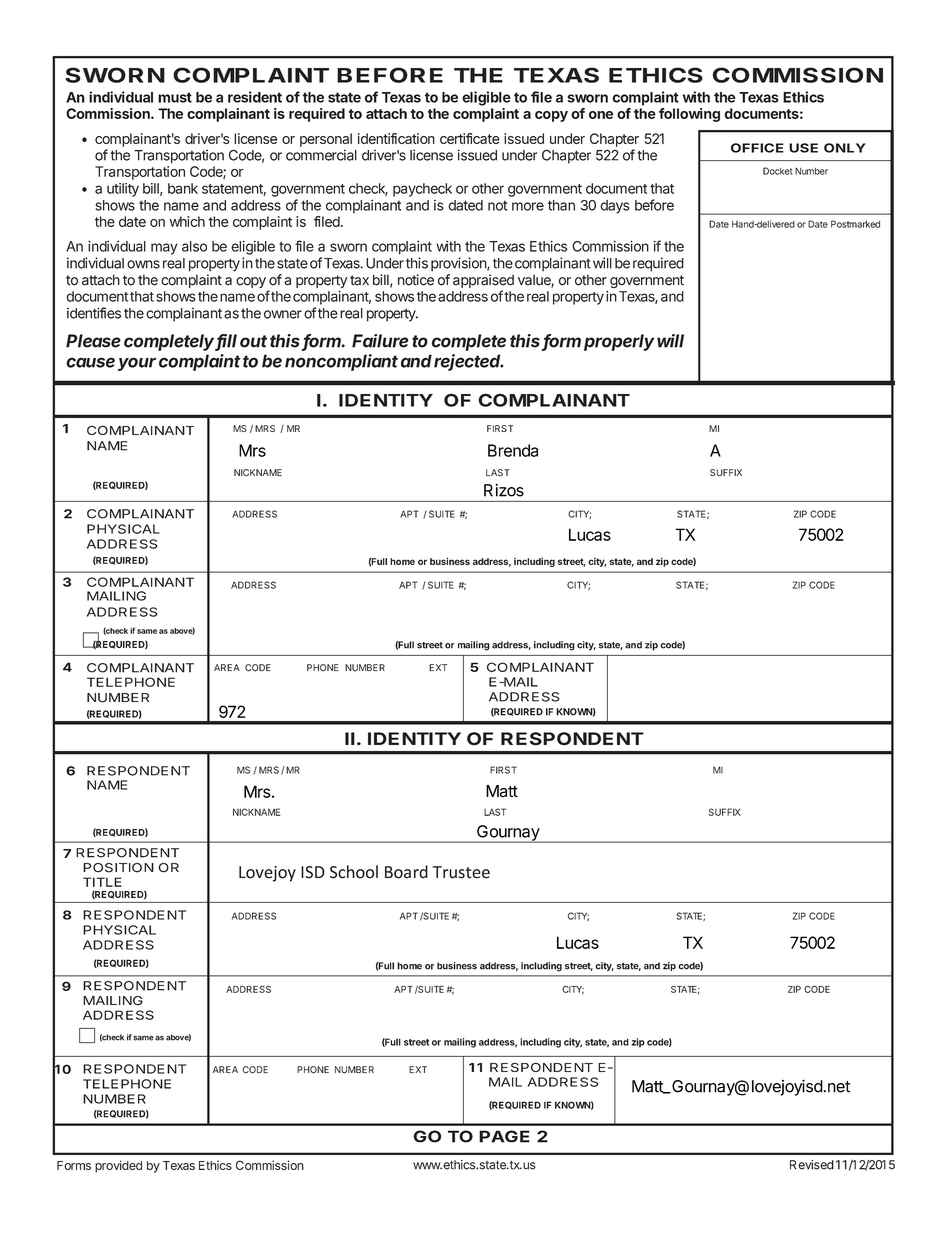 This document has height=1233, width=952. I want to click on TITLE, so click(102, 882).
